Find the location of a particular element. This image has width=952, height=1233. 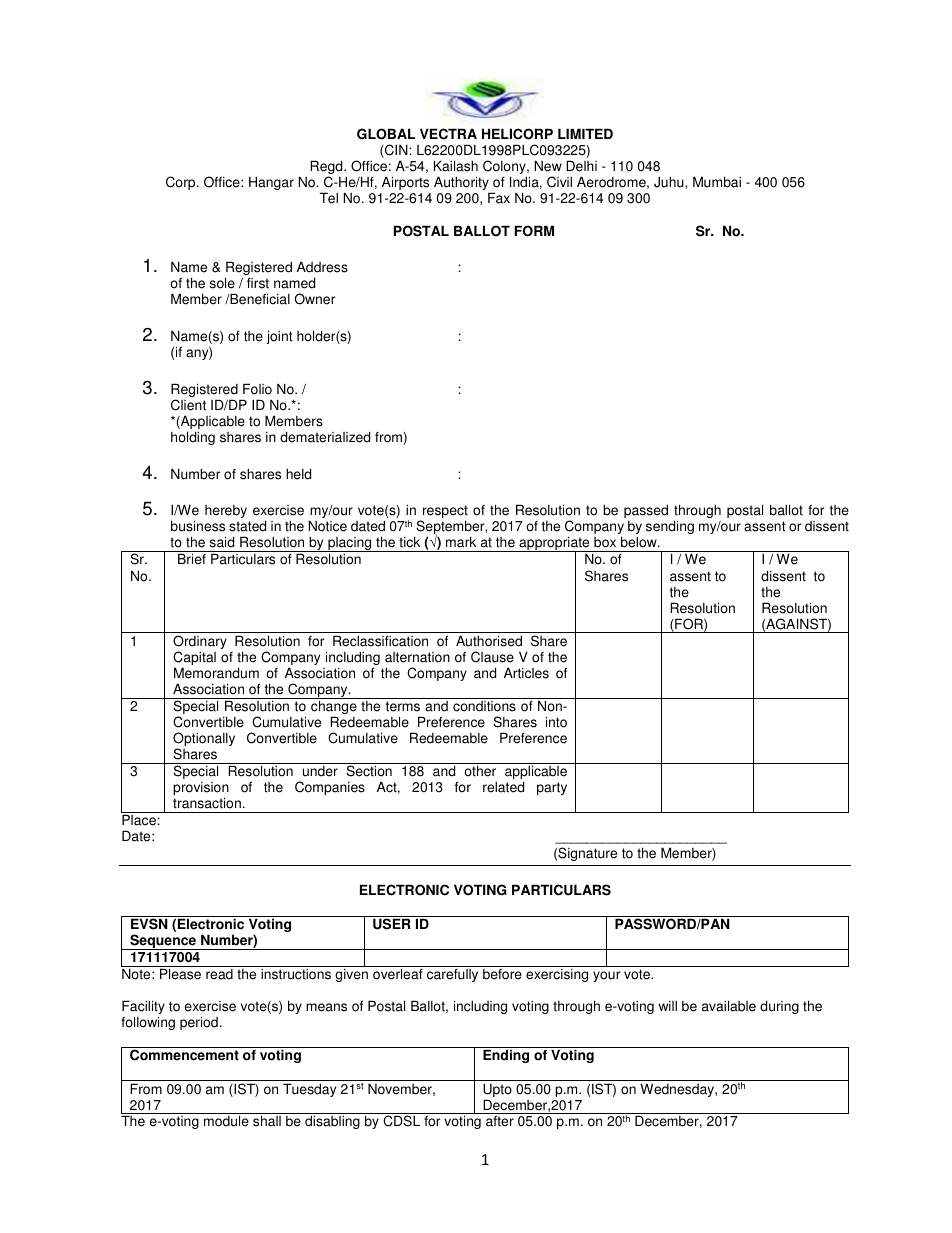

Kailash is located at coordinates (456, 166).
